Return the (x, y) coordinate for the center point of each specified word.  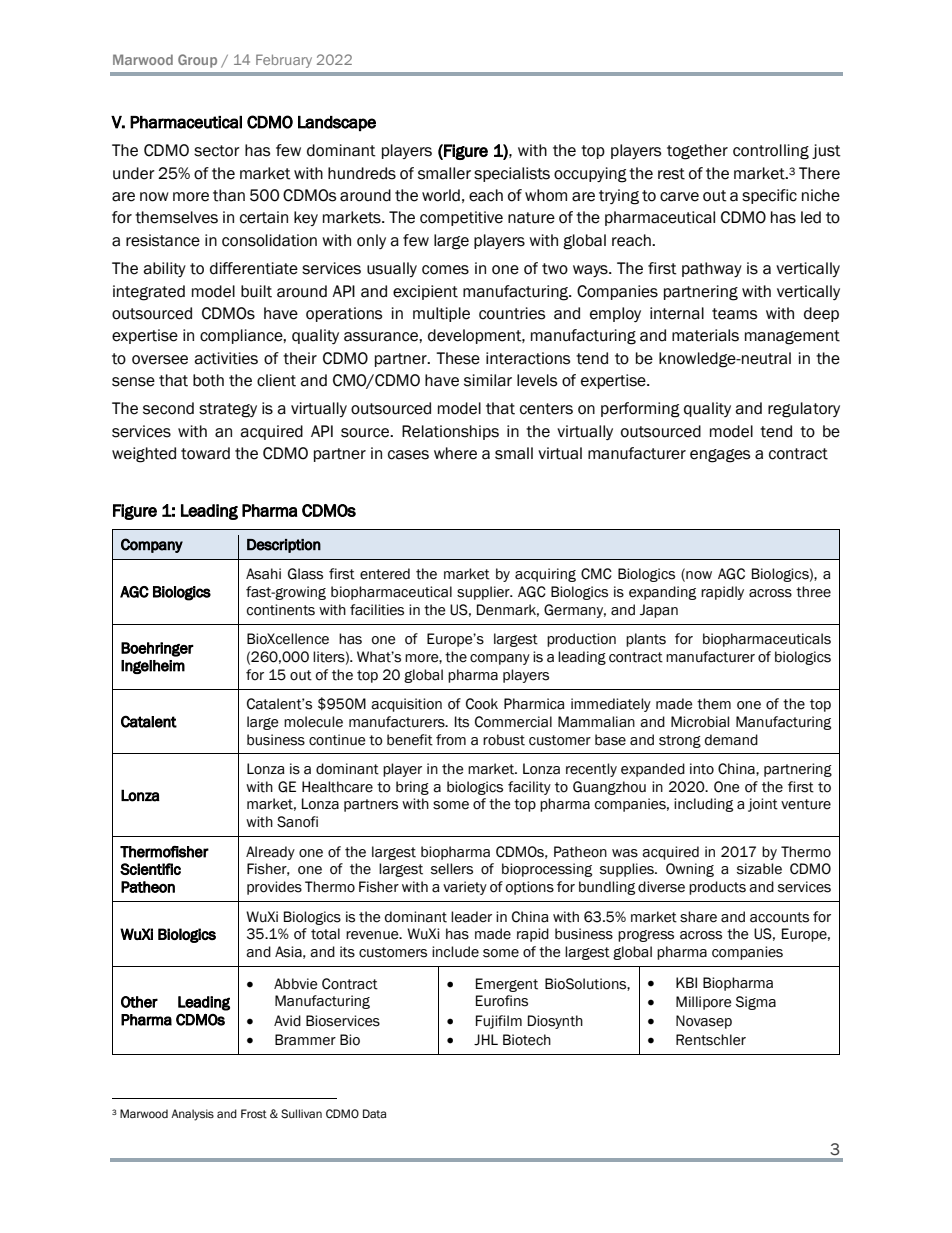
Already (270, 853)
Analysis (192, 1115)
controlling (771, 152)
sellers (452, 869)
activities (226, 358)
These (458, 358)
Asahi (263, 574)
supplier (484, 593)
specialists (512, 174)
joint (763, 805)
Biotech (527, 1040)
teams (734, 314)
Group (197, 61)
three (813, 592)
